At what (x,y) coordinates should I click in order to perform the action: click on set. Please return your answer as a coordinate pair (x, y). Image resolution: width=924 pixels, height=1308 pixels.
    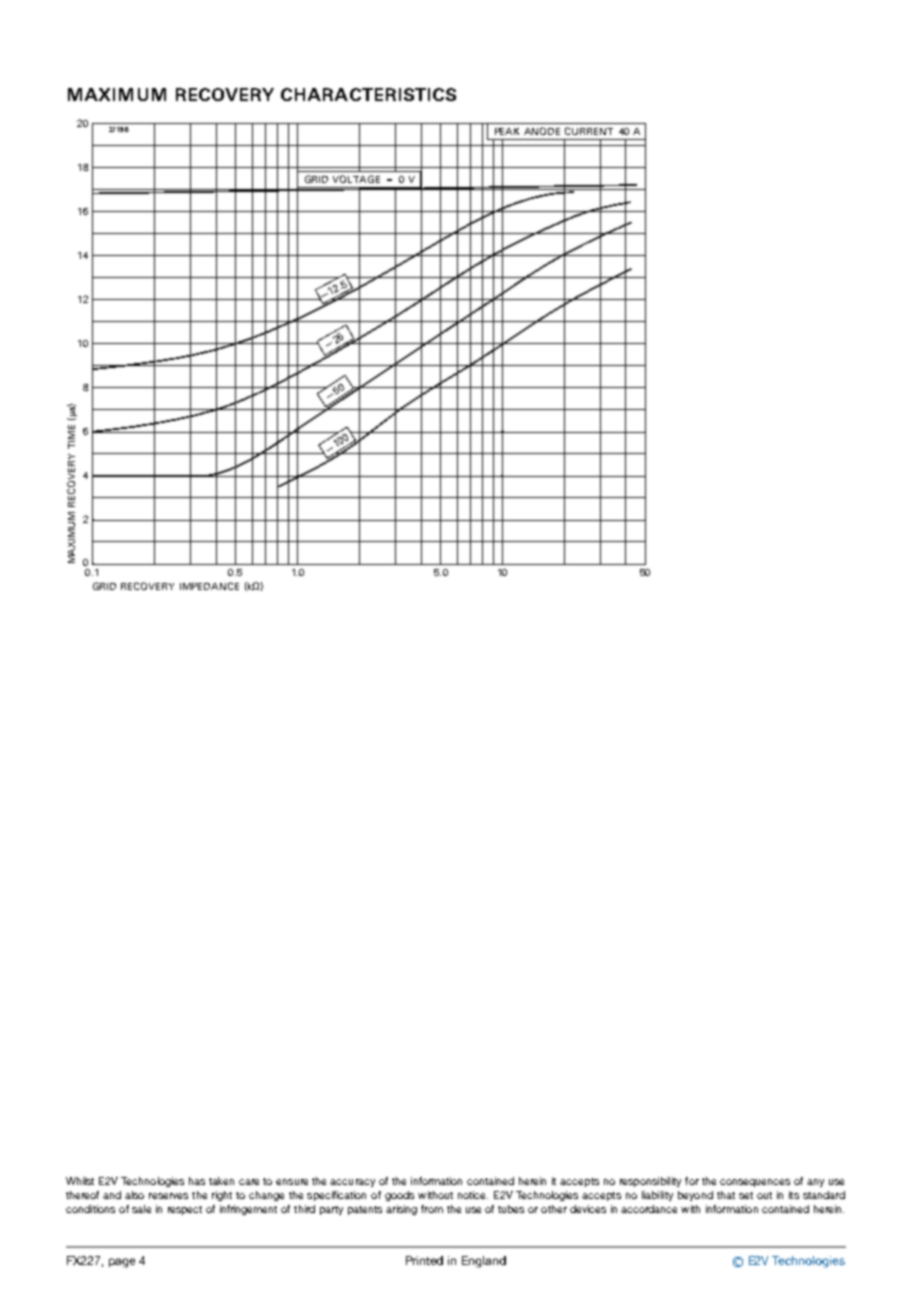
    Looking at the image, I should click on (746, 1195).
